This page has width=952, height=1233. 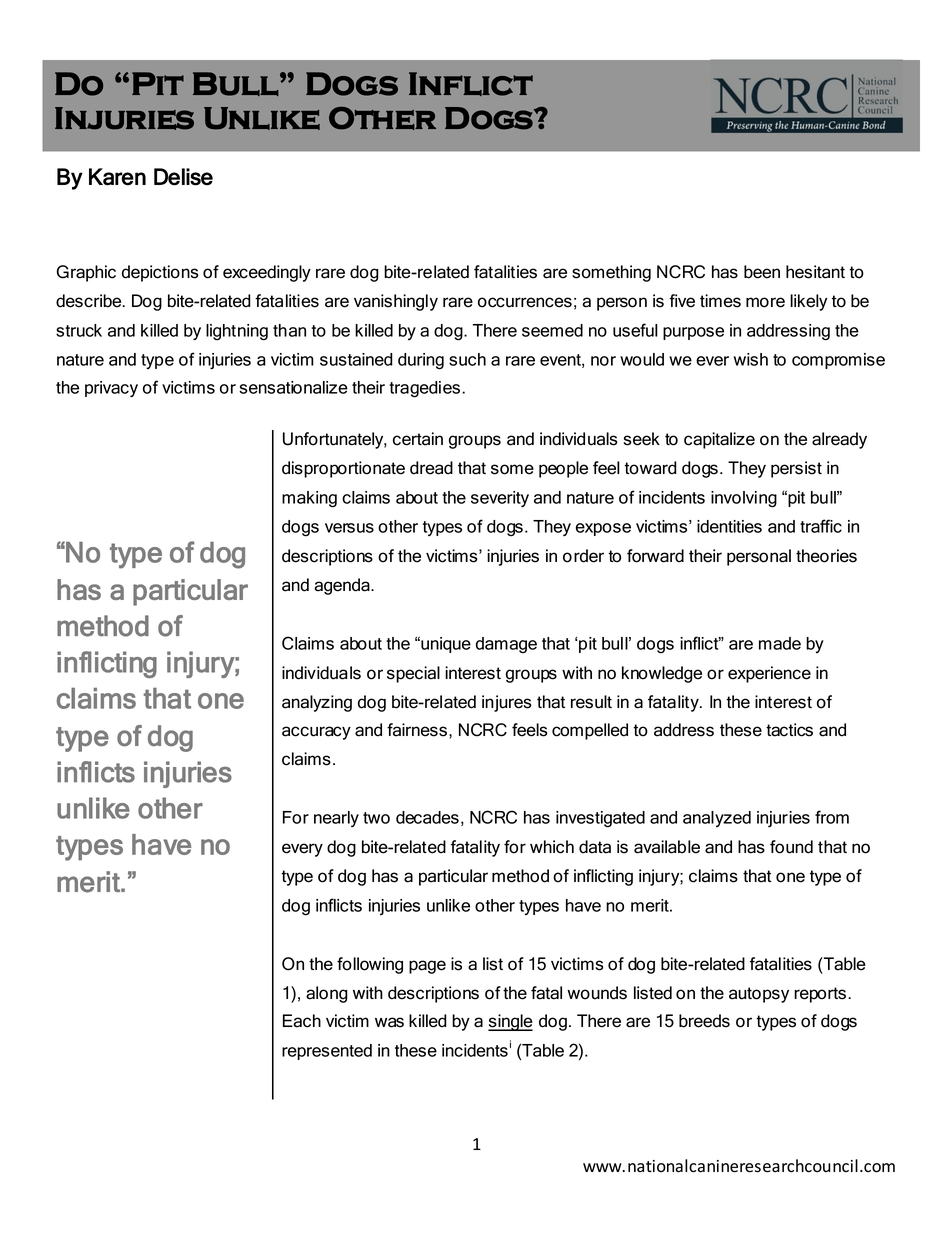 What do you see at coordinates (704, 1021) in the page?
I see `breeds` at bounding box center [704, 1021].
